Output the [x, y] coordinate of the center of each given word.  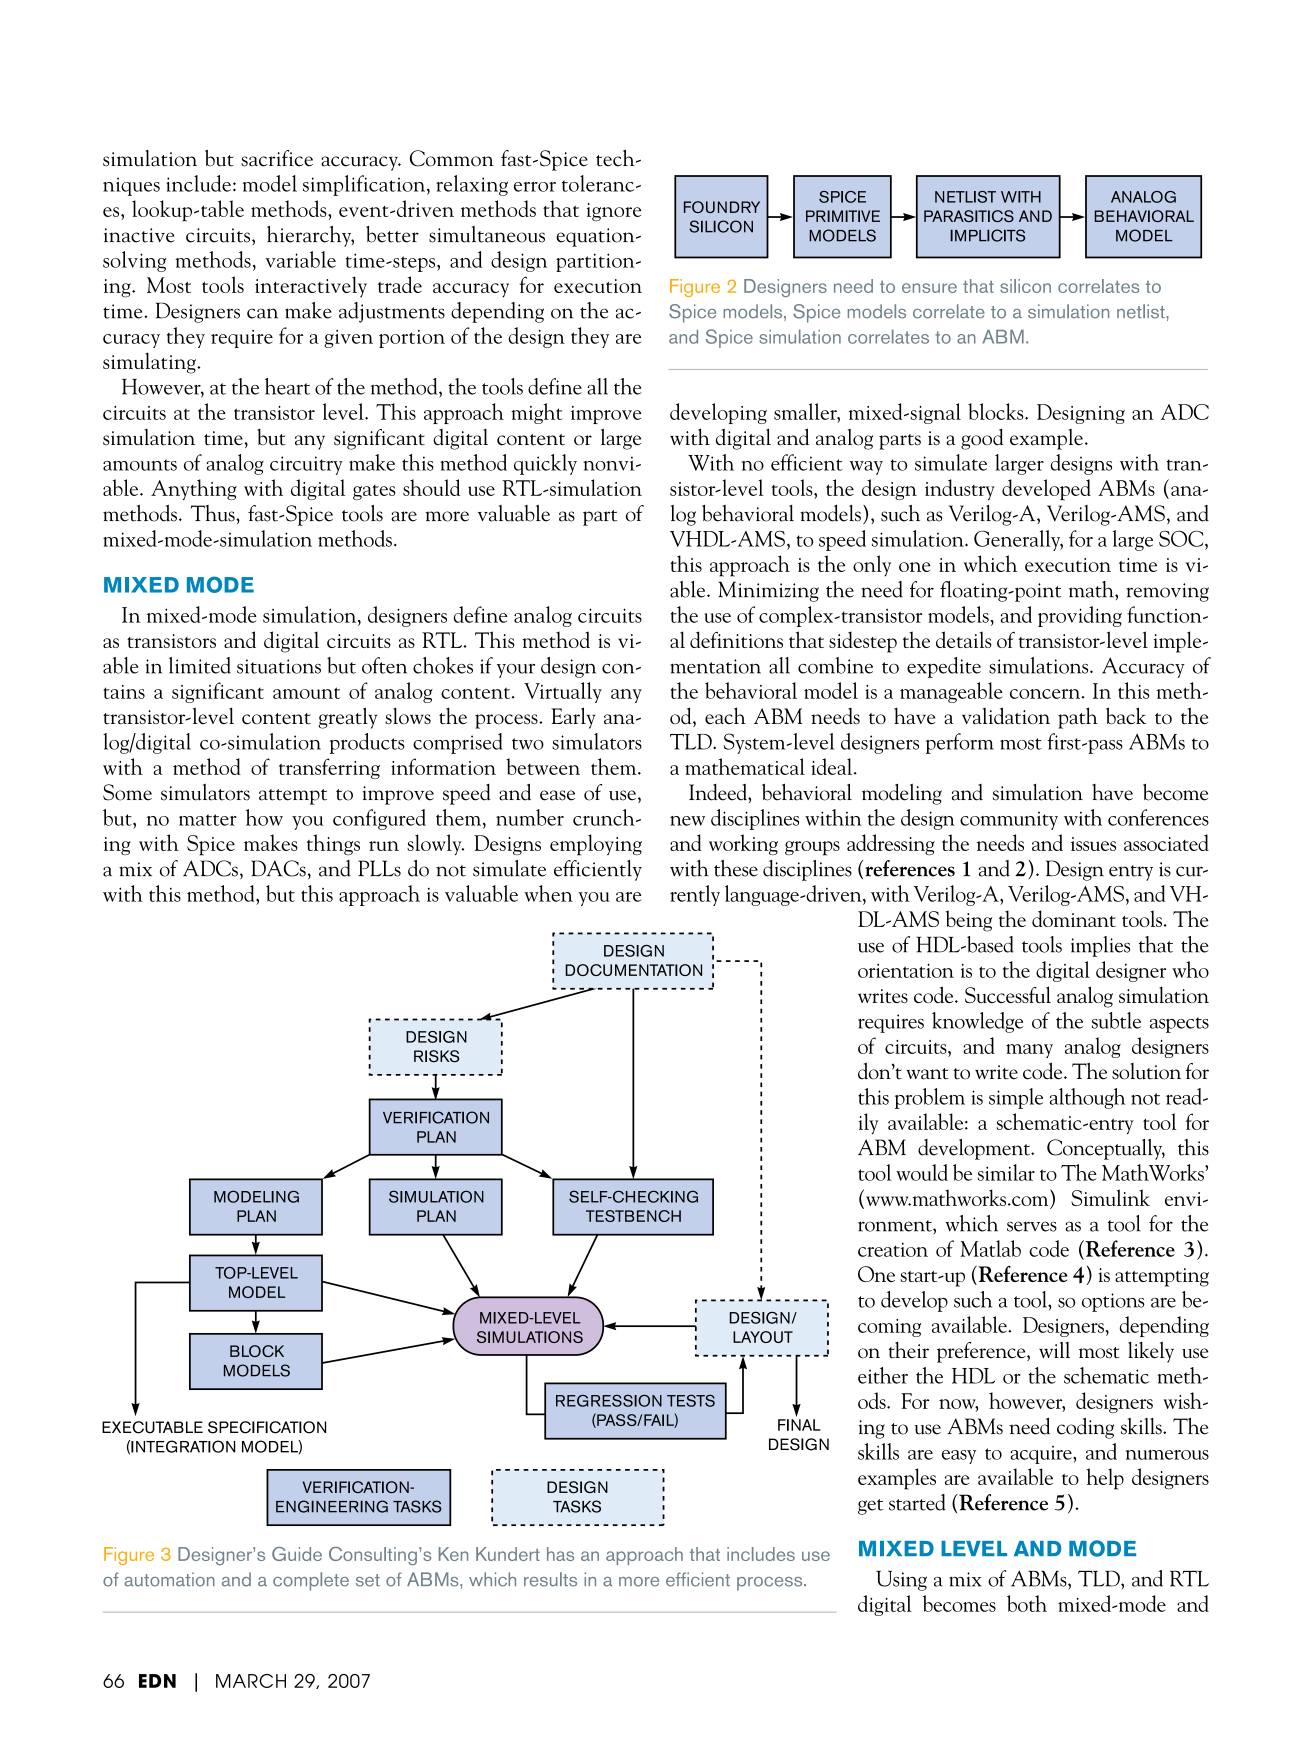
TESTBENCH [633, 1216]
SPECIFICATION [267, 1427]
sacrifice [277, 158]
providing [1080, 616]
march [251, 1681]
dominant [1074, 918]
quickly [545, 464]
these [736, 868]
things [333, 844]
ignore [614, 212]
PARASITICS [969, 216]
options [1113, 1302]
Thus [214, 513]
